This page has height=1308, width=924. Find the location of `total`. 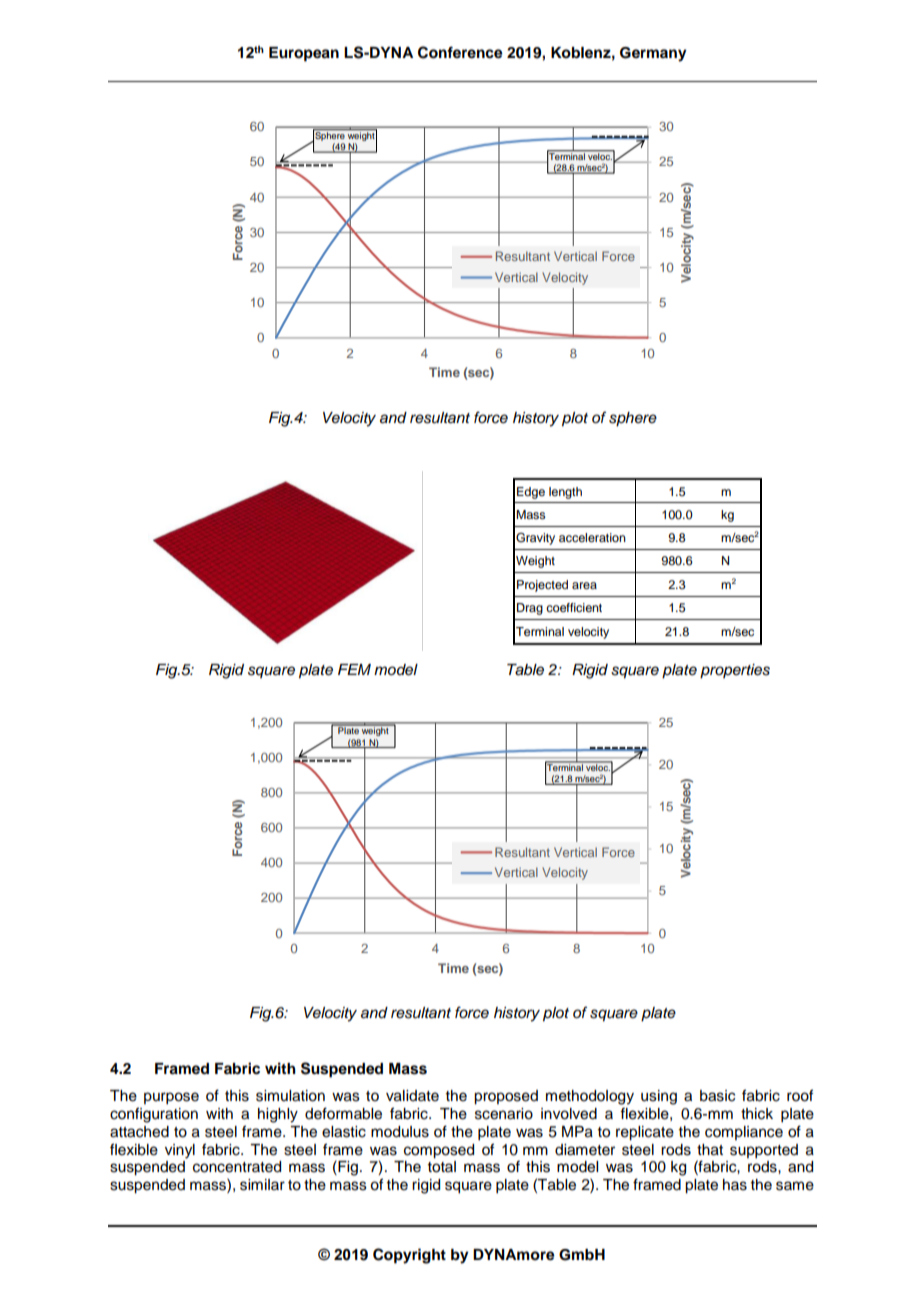

total is located at coordinates (442, 1167).
